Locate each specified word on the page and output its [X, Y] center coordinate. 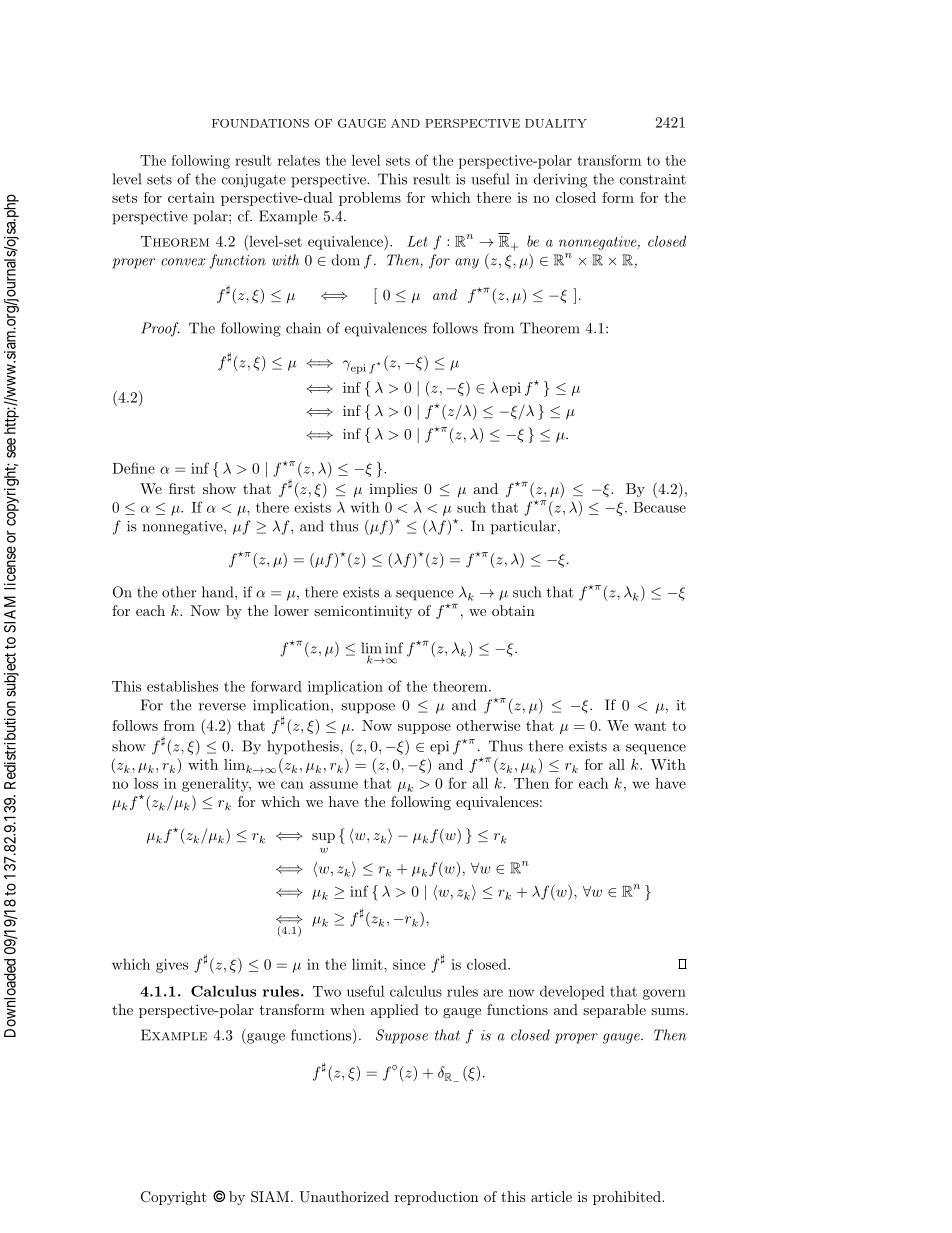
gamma [347, 365]
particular [523, 527]
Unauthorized [344, 1197]
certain [191, 197]
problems [370, 199]
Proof [160, 329]
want [650, 726]
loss [146, 783]
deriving [560, 180]
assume [334, 785]
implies [393, 490]
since [409, 964]
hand [219, 592]
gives [172, 966]
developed [572, 992]
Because [659, 507]
